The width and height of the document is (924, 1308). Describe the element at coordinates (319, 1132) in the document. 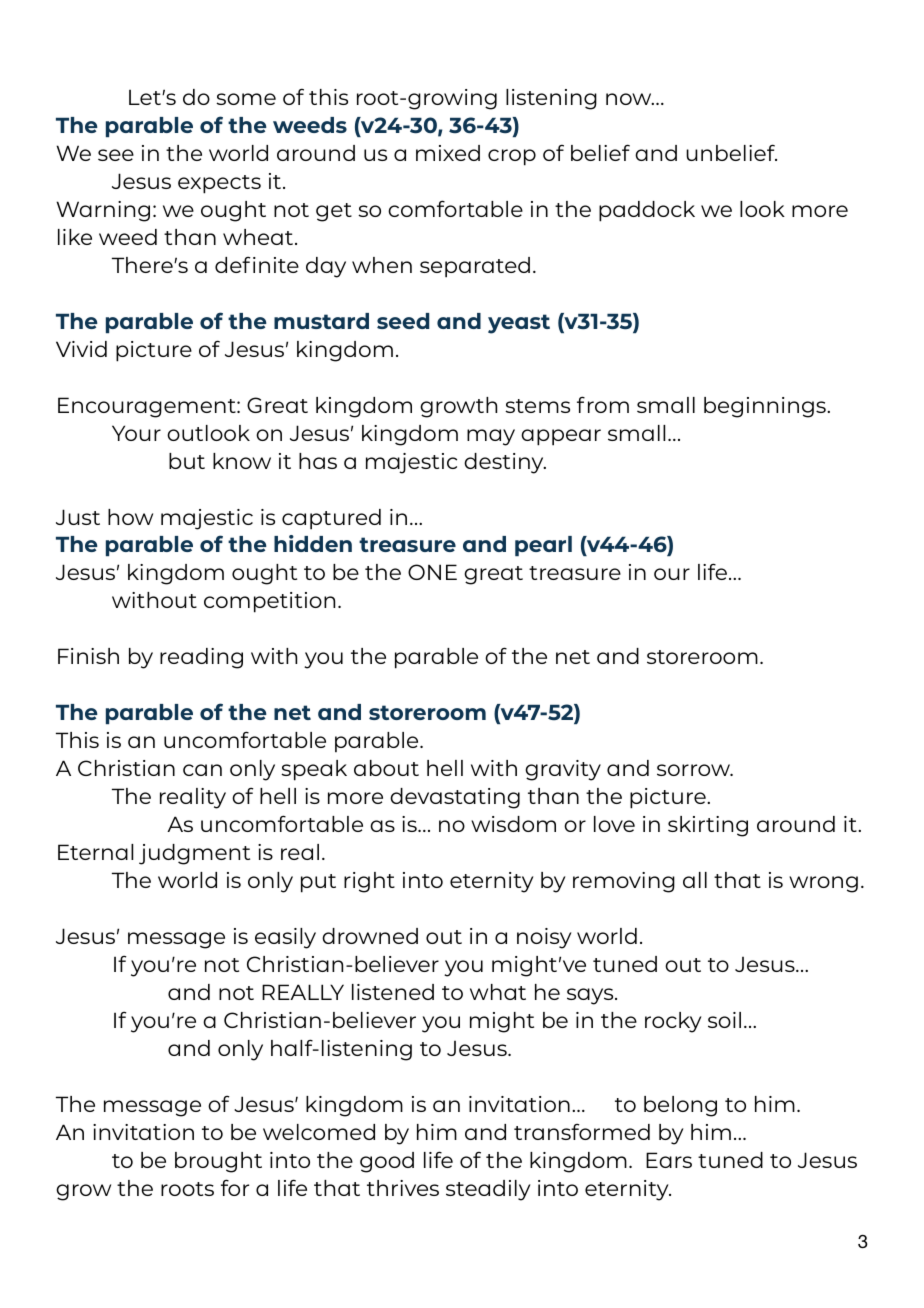

I see `welcomed` at that location.
